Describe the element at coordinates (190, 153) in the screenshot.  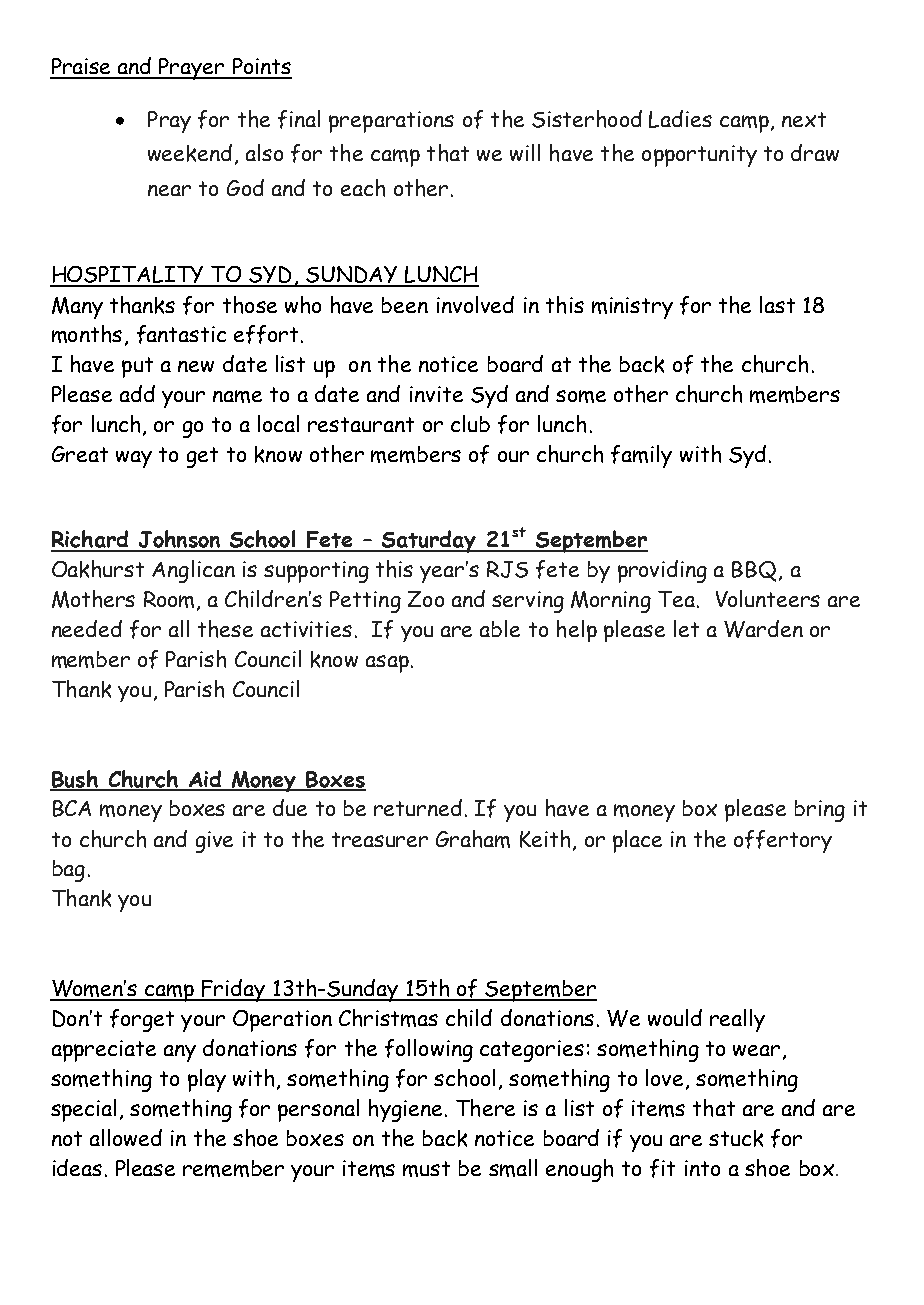
I see `weekend` at that location.
